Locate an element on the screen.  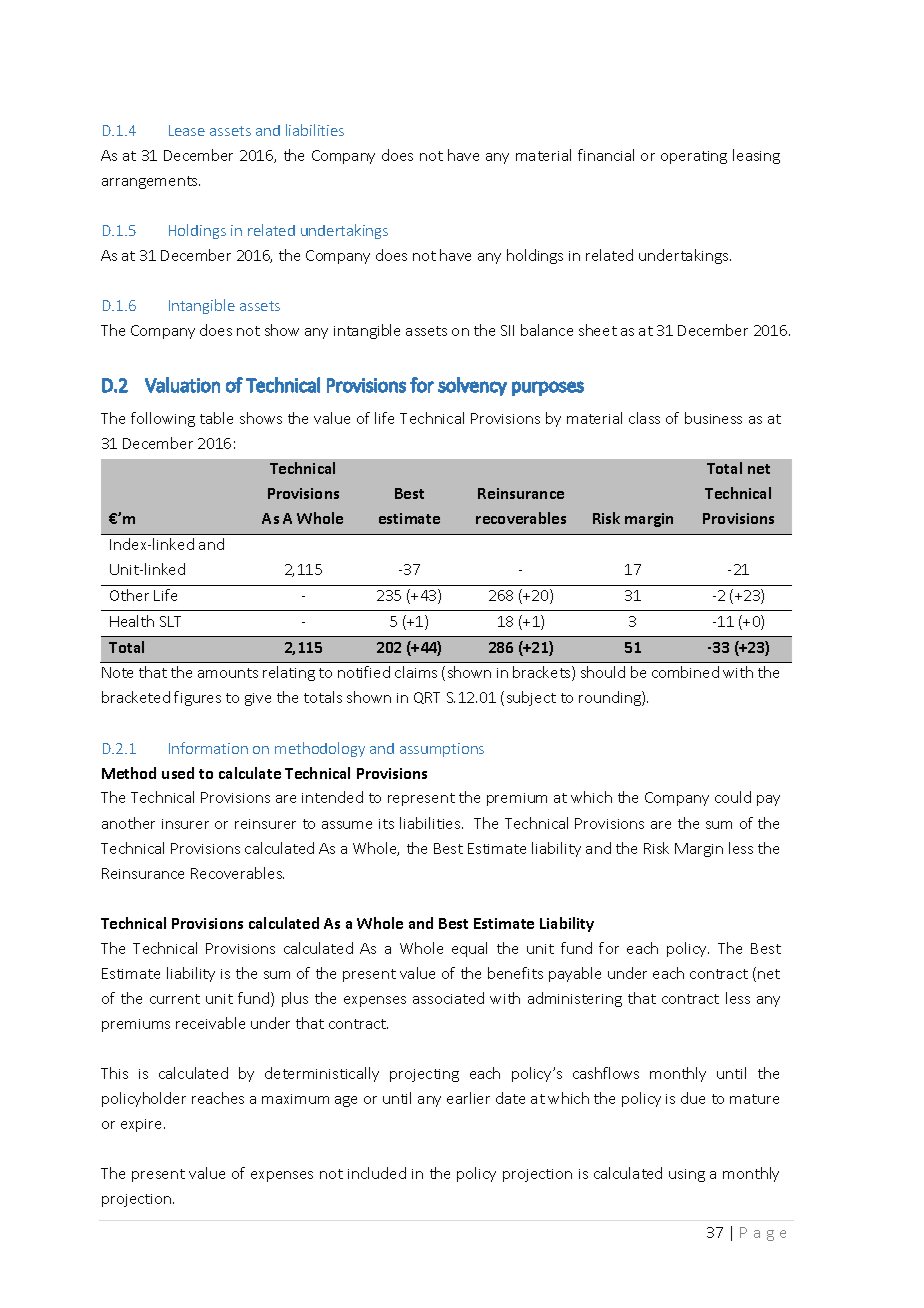
claims is located at coordinates (416, 672).
